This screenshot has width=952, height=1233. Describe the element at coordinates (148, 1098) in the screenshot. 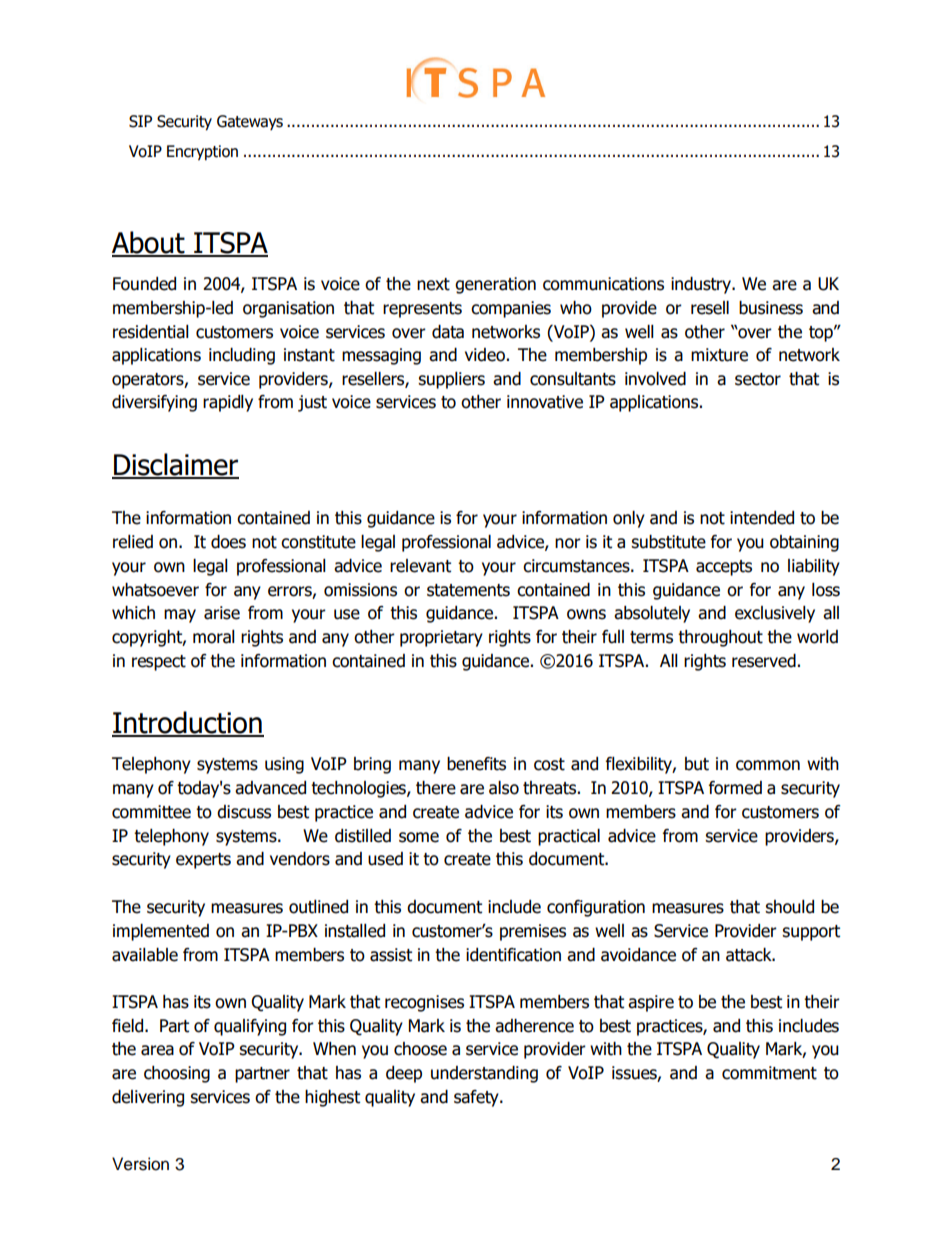

I see `delivering` at that location.
